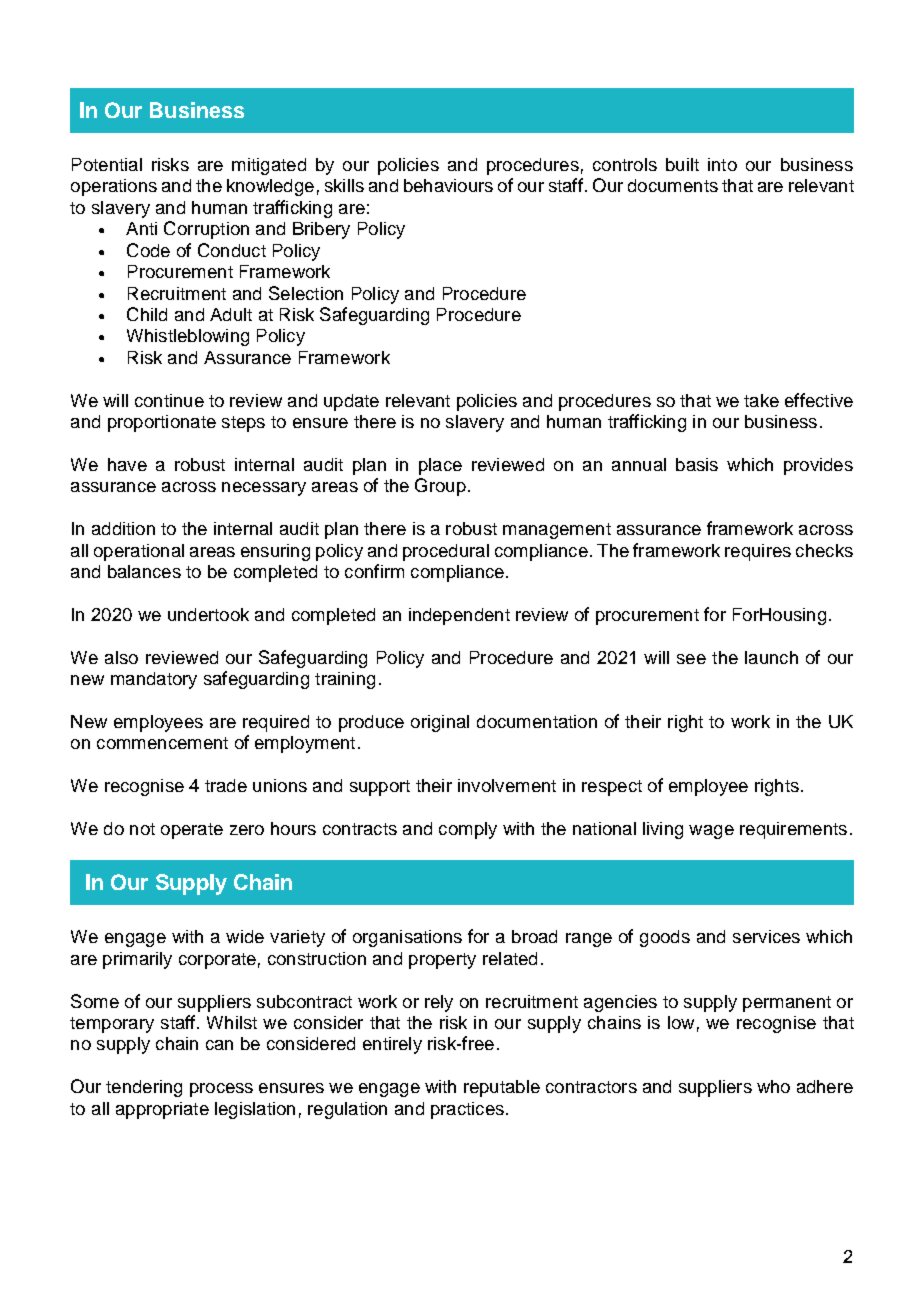 The image size is (924, 1307). Describe the element at coordinates (208, 614) in the screenshot. I see `undertook` at that location.
